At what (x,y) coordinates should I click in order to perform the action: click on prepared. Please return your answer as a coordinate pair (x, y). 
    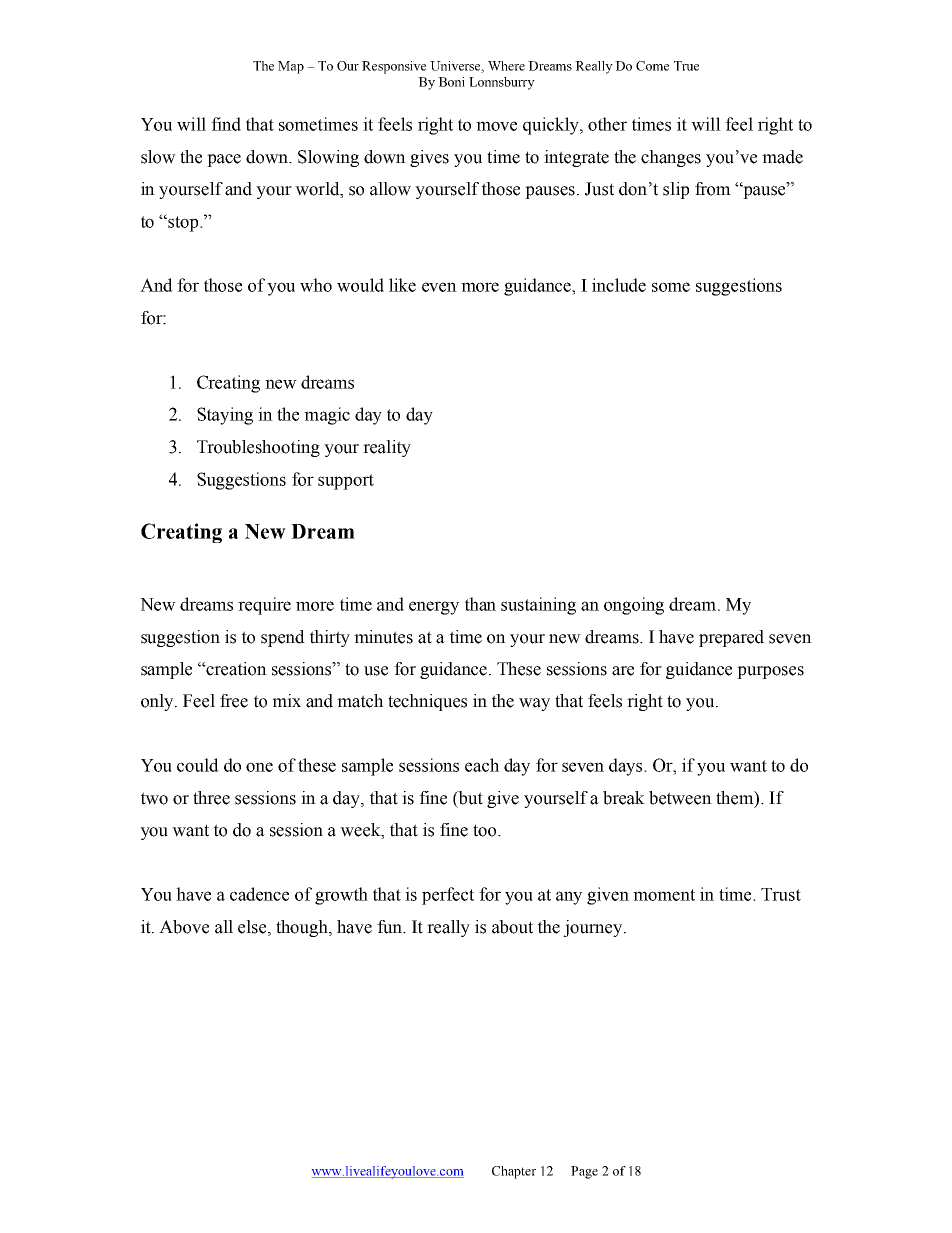
    Looking at the image, I should click on (731, 638).
